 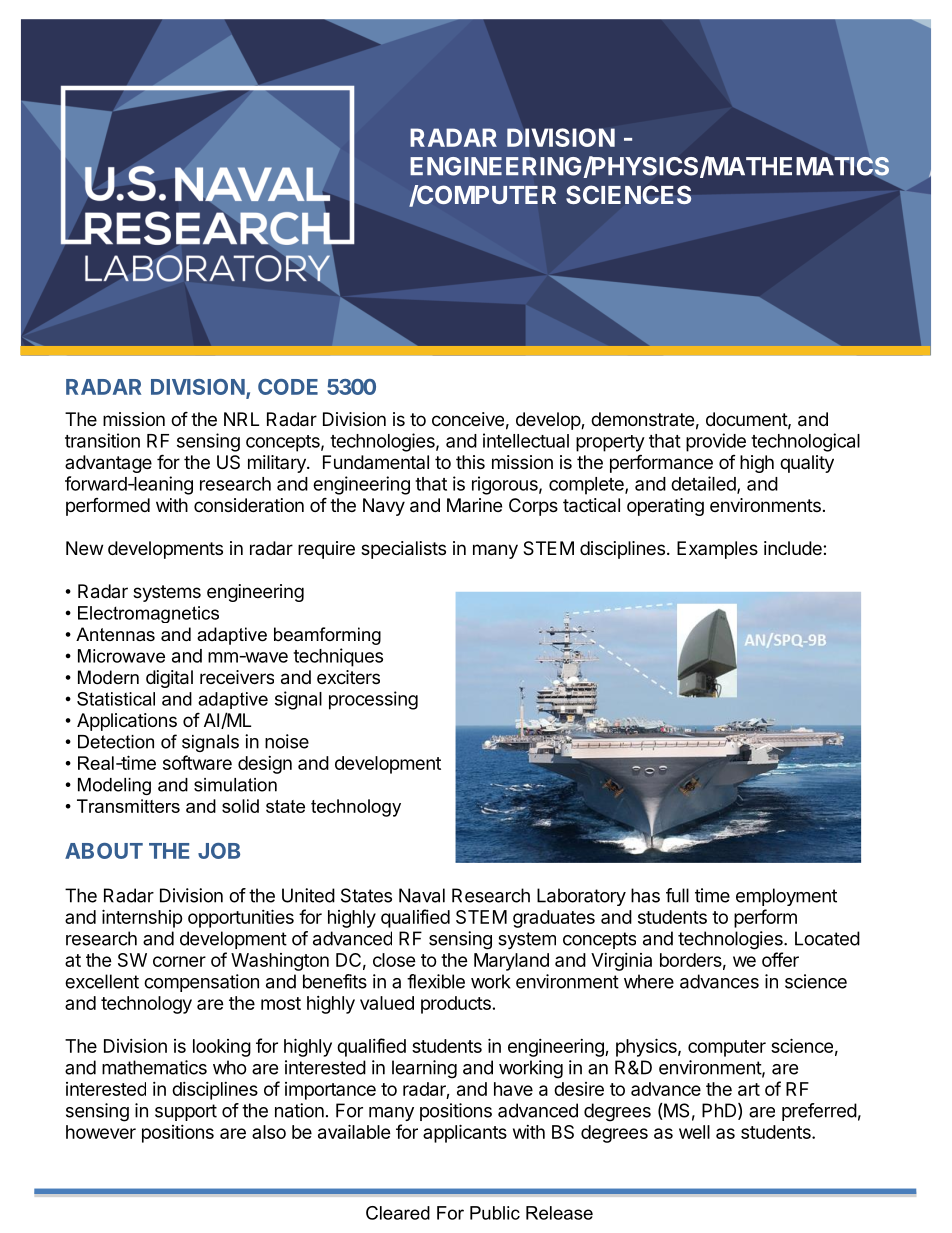 What do you see at coordinates (717, 550) in the screenshot?
I see `Examples` at bounding box center [717, 550].
